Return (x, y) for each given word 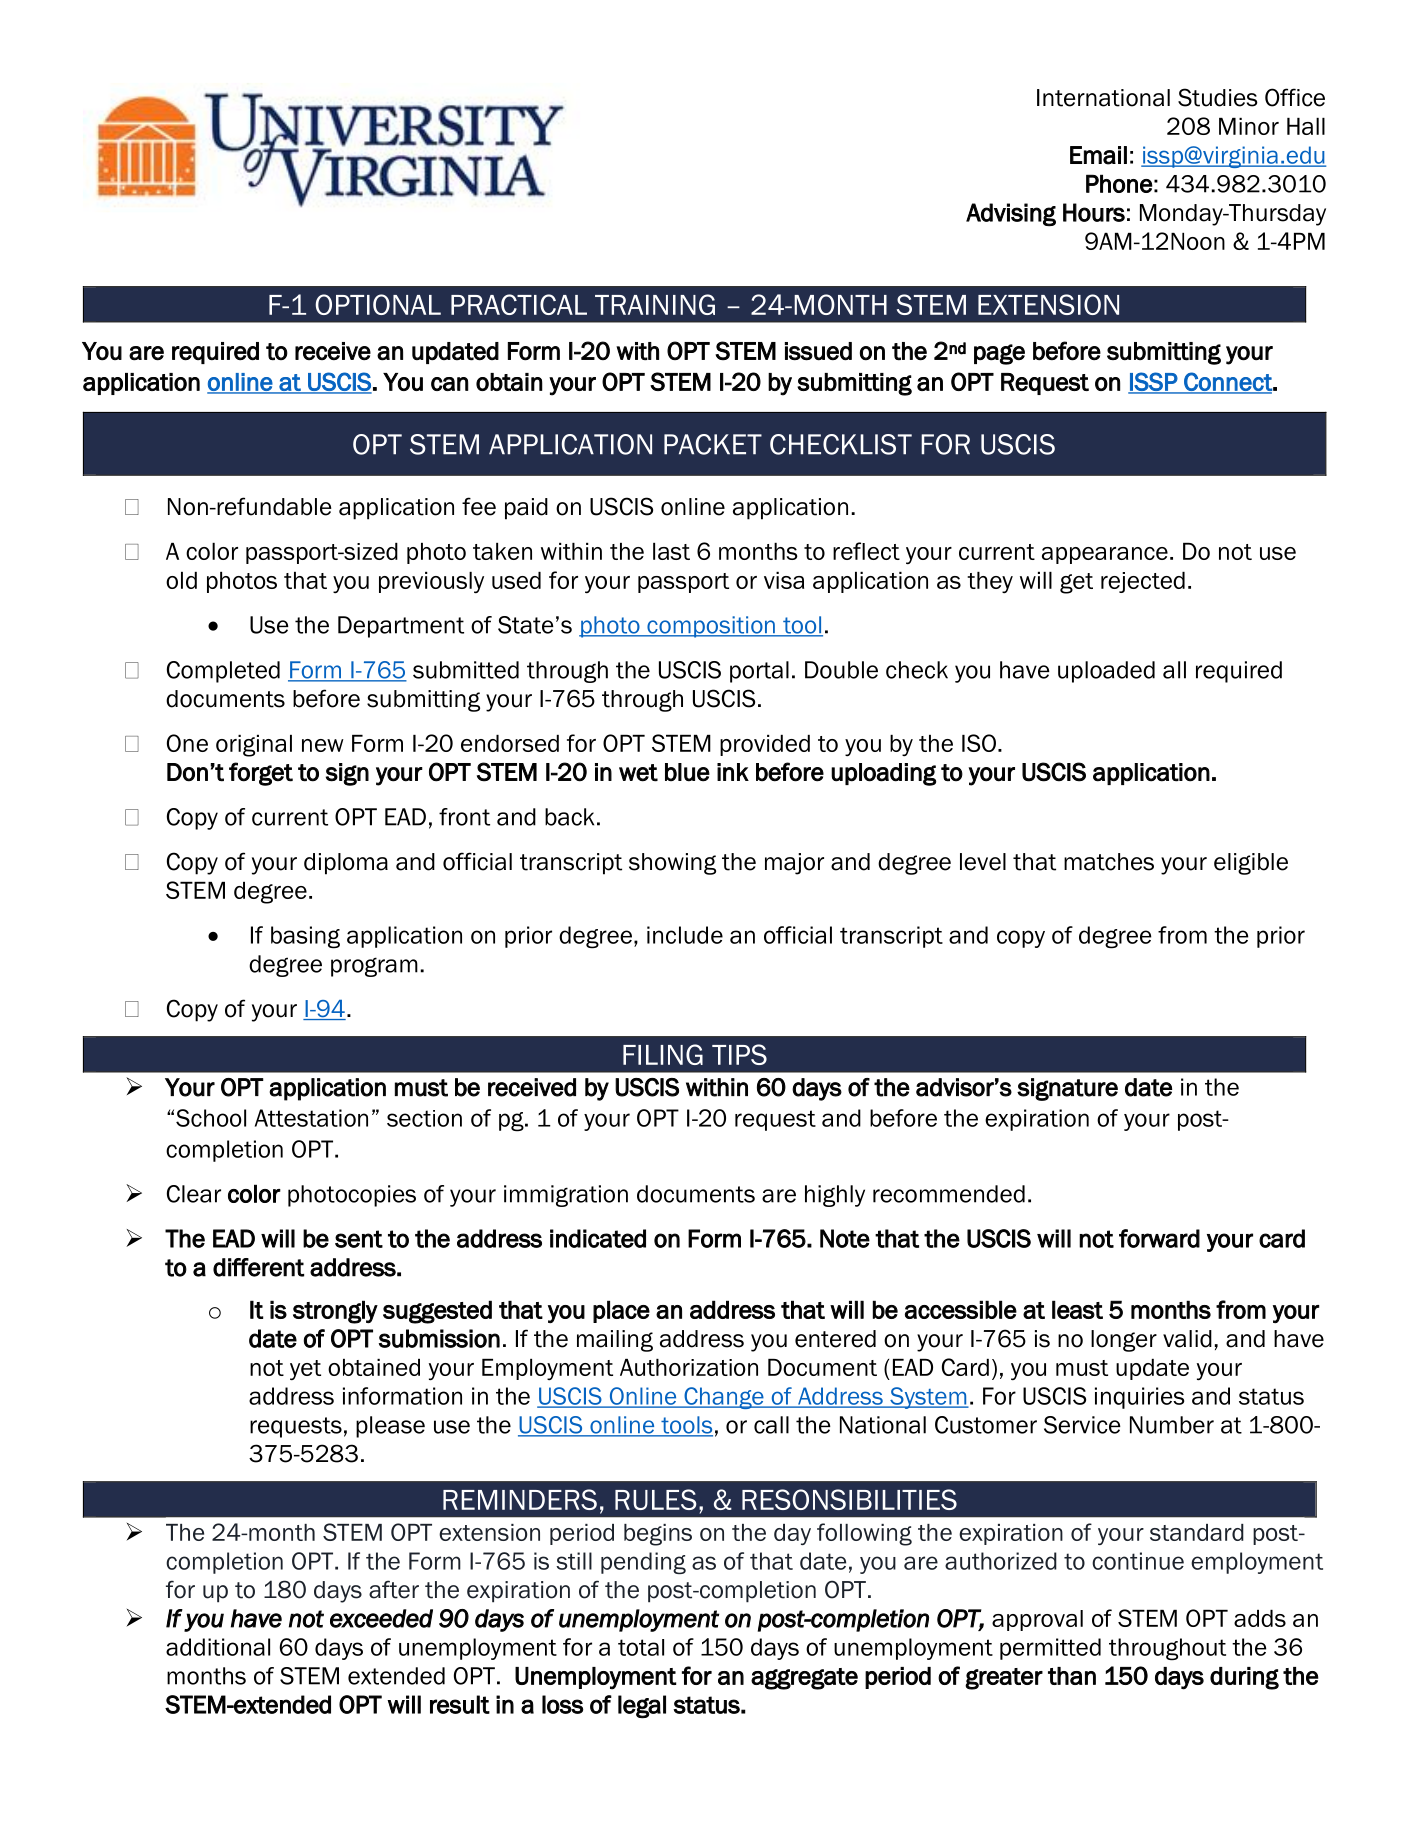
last (671, 551)
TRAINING (655, 304)
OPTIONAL (378, 304)
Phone (1119, 183)
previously (431, 582)
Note (845, 1238)
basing (305, 937)
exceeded (381, 1618)
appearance (1105, 555)
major (794, 864)
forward (1159, 1238)
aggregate (804, 1679)
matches (1109, 862)
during (1244, 1678)
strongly (335, 1312)
